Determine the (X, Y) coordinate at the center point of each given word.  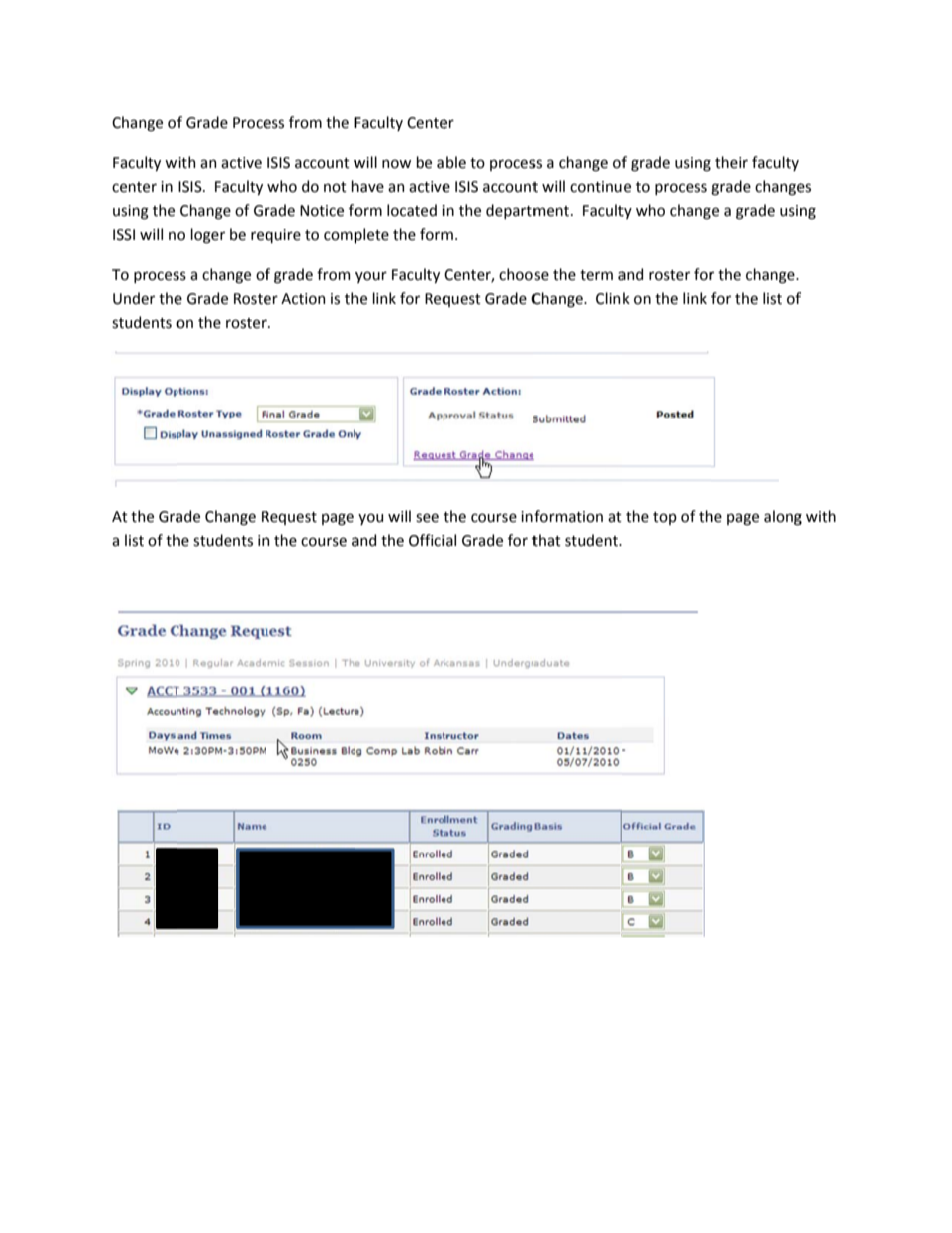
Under (134, 298)
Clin (608, 298)
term (596, 275)
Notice (322, 211)
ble (456, 162)
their (731, 162)
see (427, 518)
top (665, 518)
